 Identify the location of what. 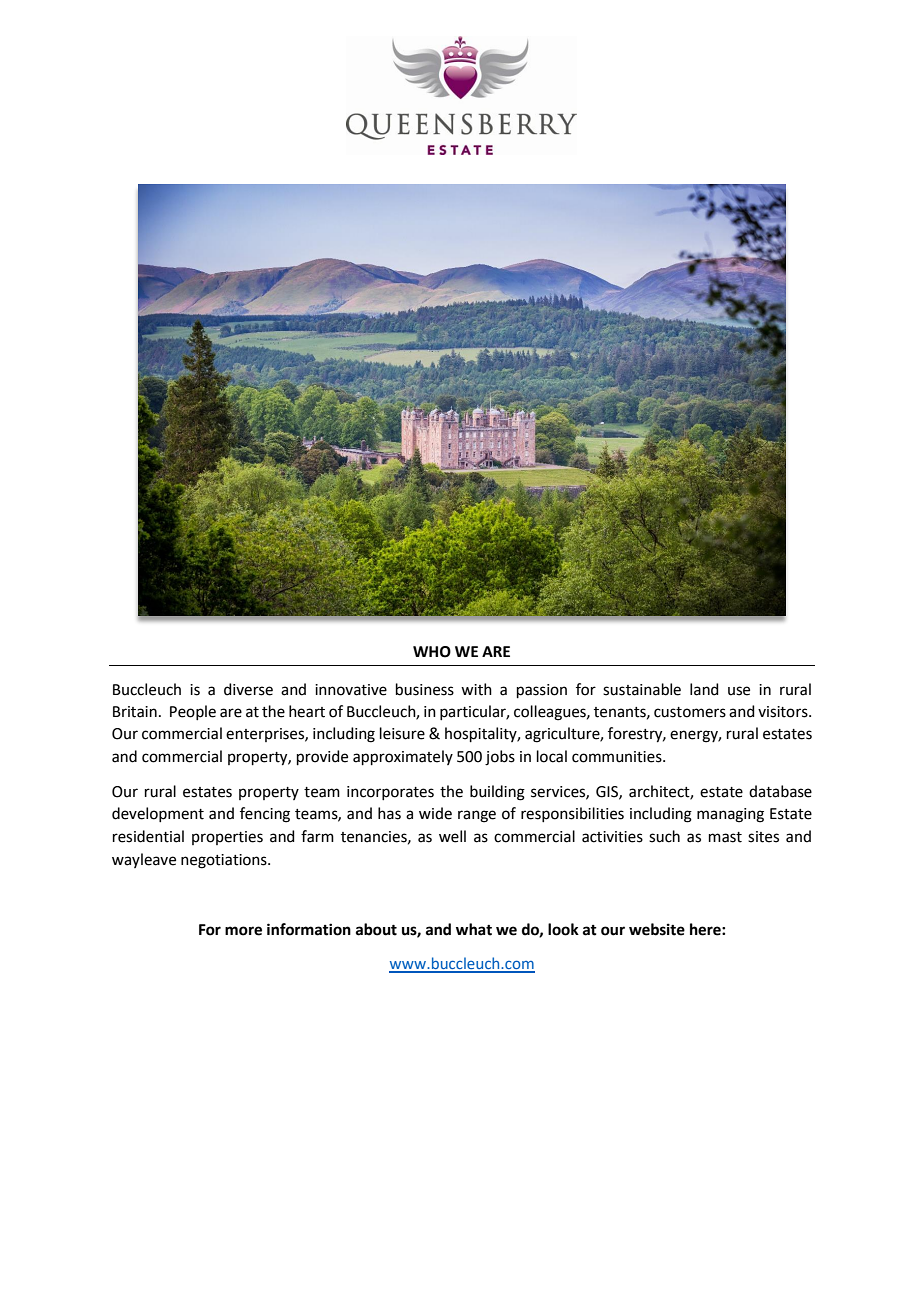
(474, 929).
